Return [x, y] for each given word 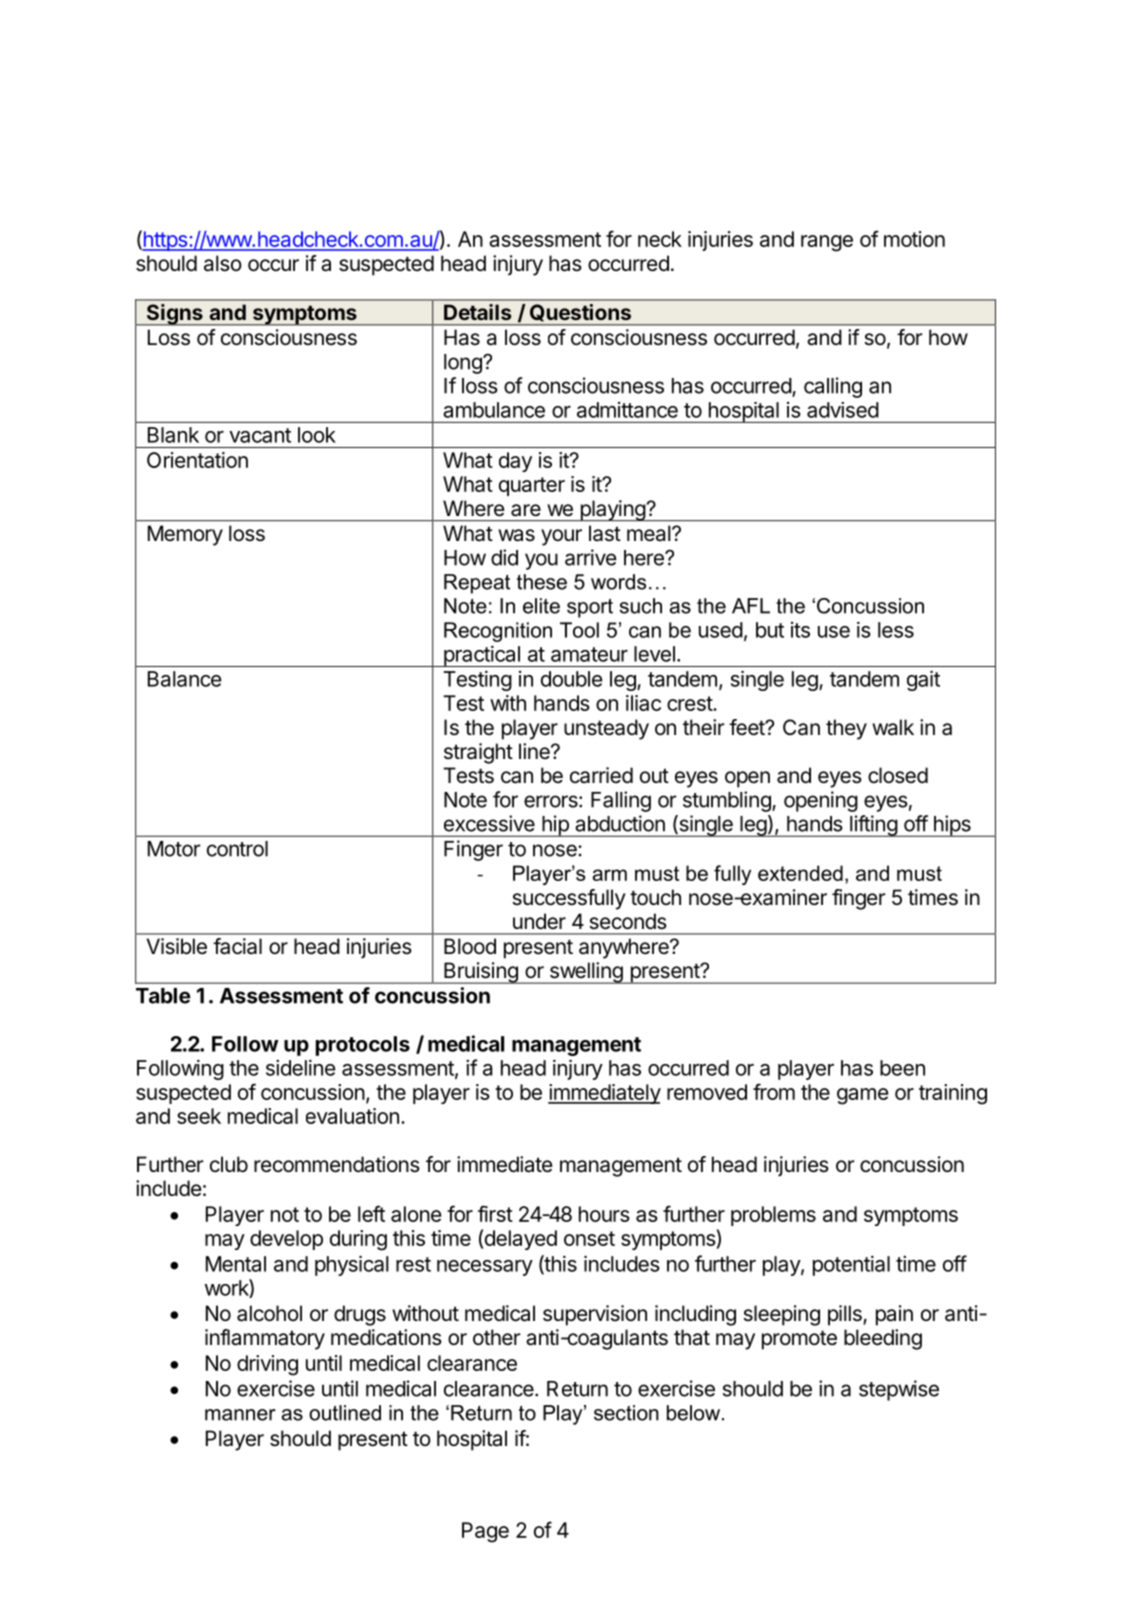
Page [485, 1532]
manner [240, 1415]
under [539, 921]
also [223, 263]
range [827, 243]
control [237, 849]
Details [477, 312]
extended [800, 873]
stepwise [899, 1390]
